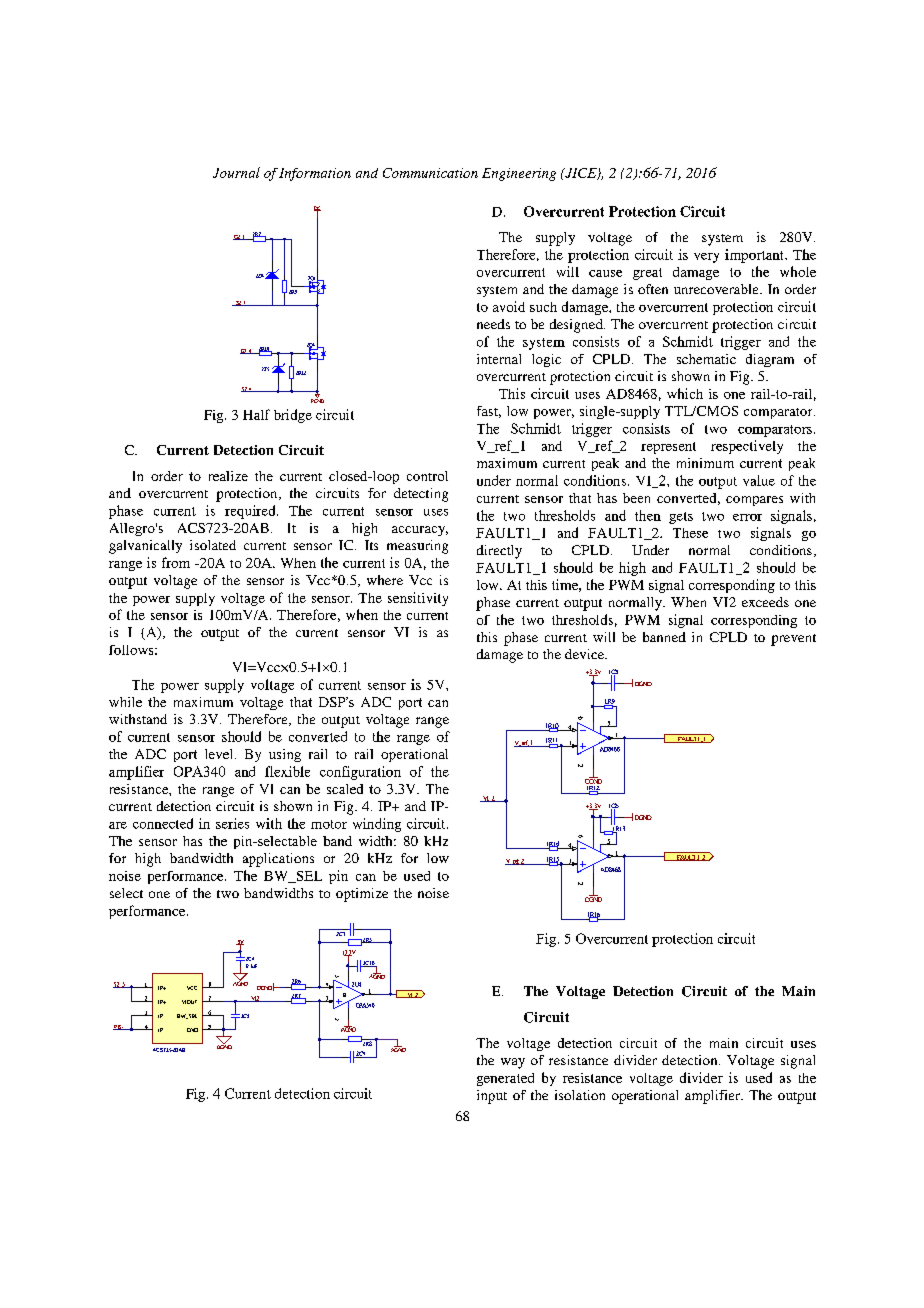  What do you see at coordinates (664, 637) in the screenshot?
I see `banned` at bounding box center [664, 637].
